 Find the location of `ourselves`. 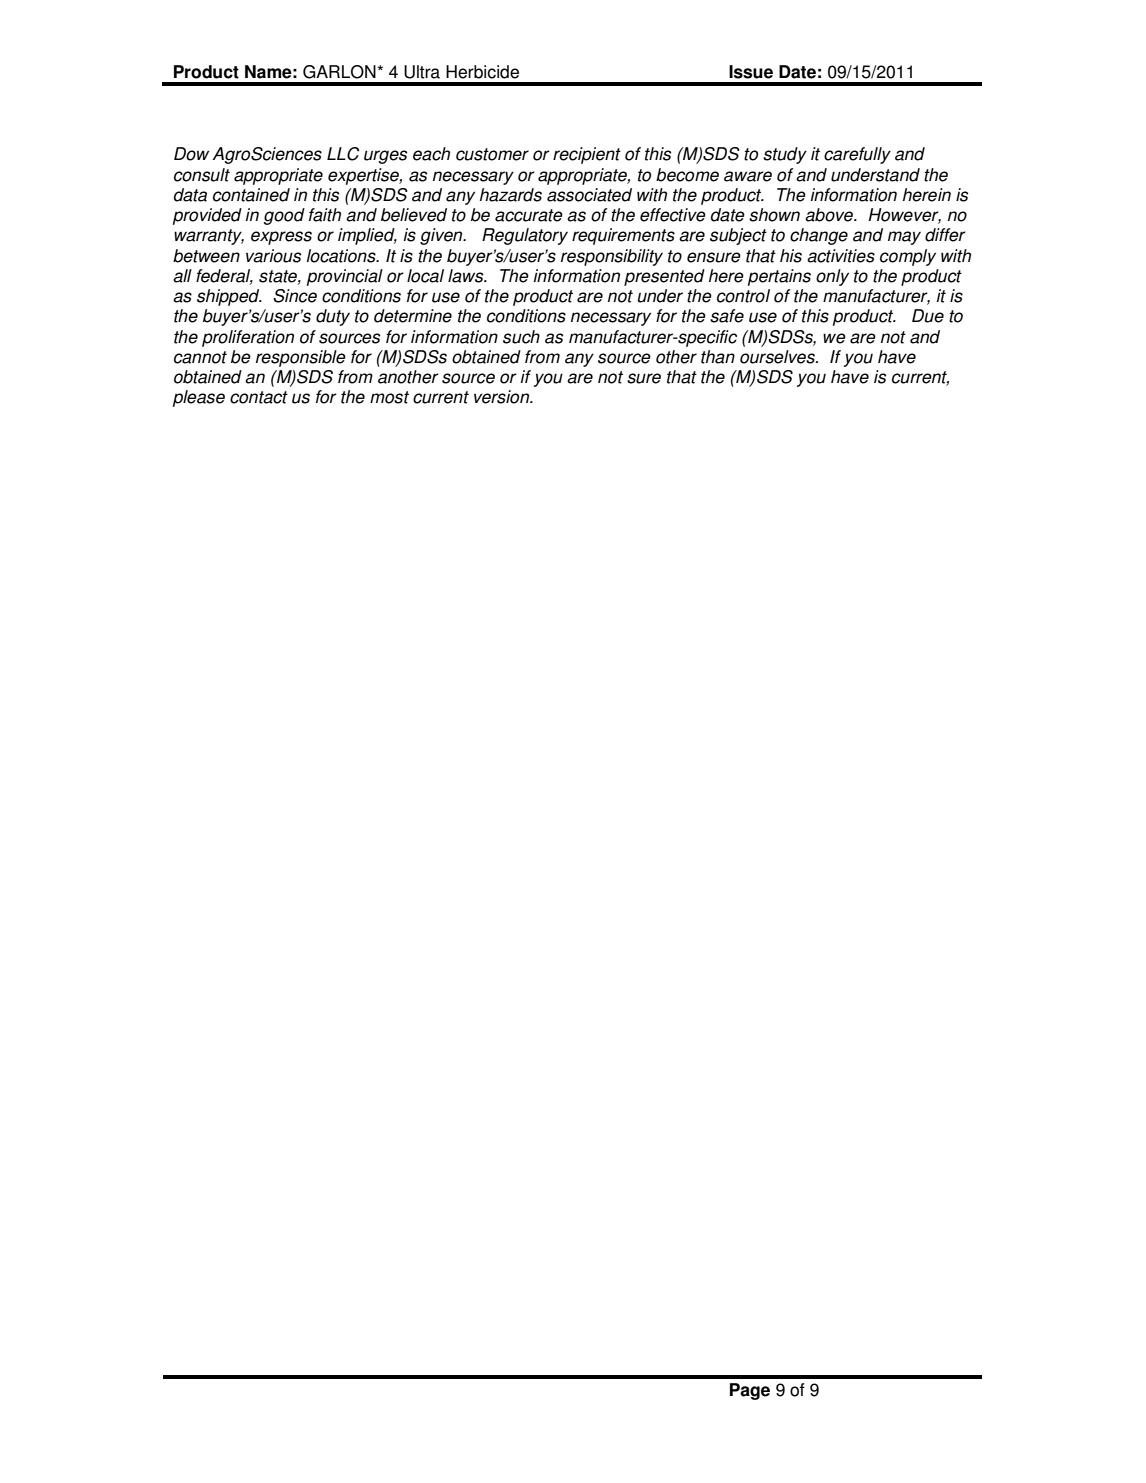

ourselves is located at coordinates (778, 357).
